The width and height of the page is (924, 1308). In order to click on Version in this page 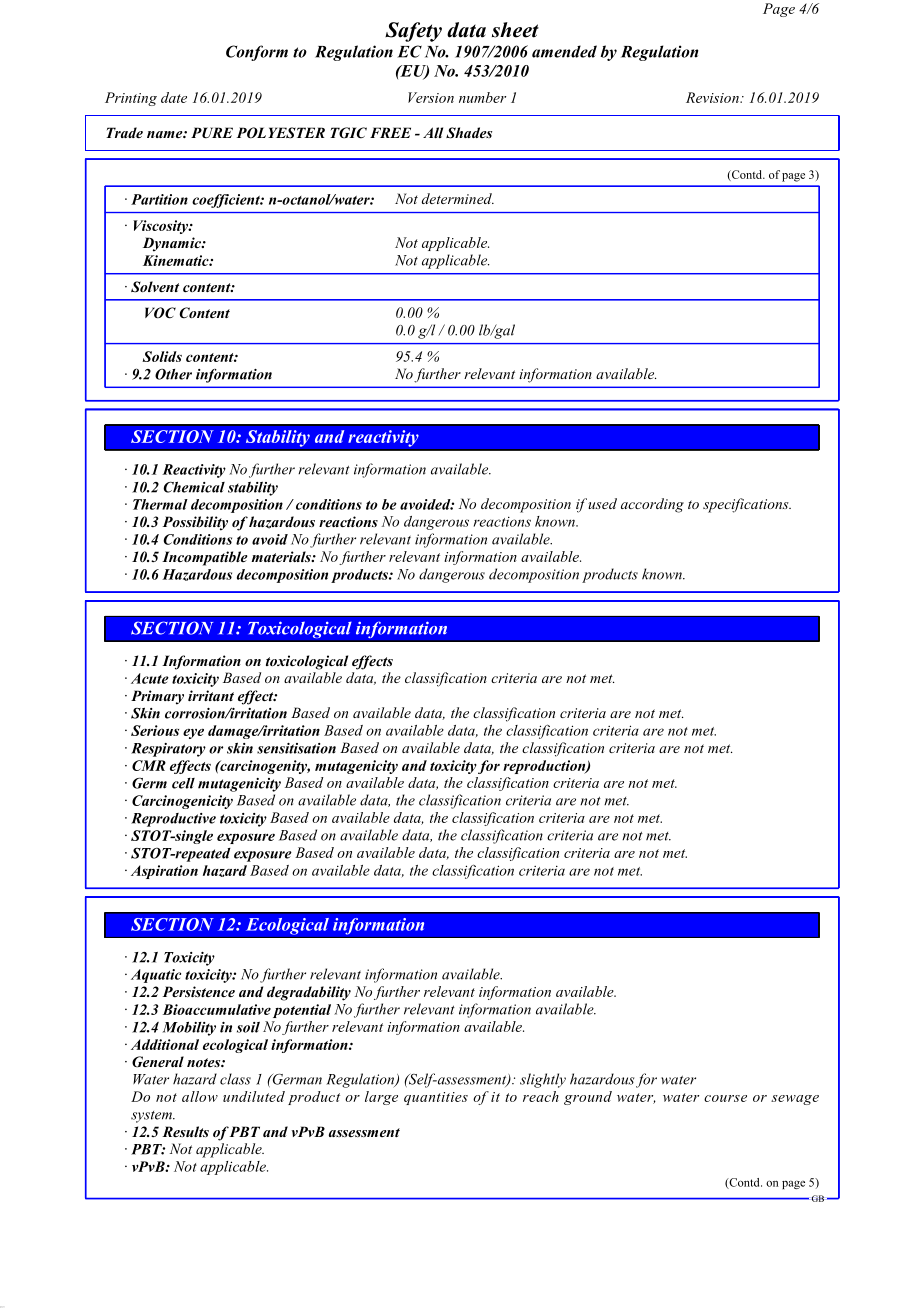, I will do `click(431, 97)`.
